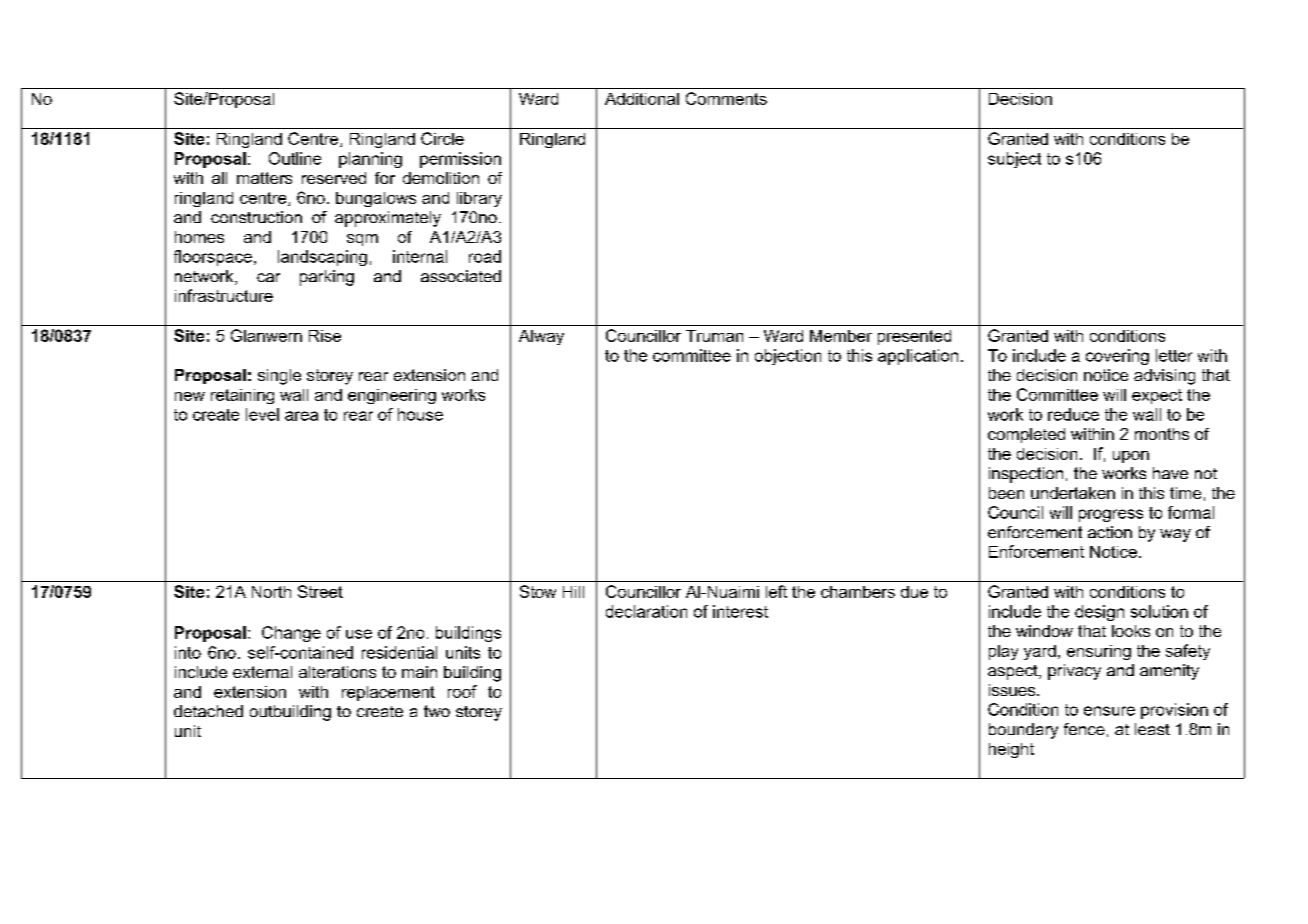 The image size is (1308, 924). I want to click on roof, so click(462, 691).
